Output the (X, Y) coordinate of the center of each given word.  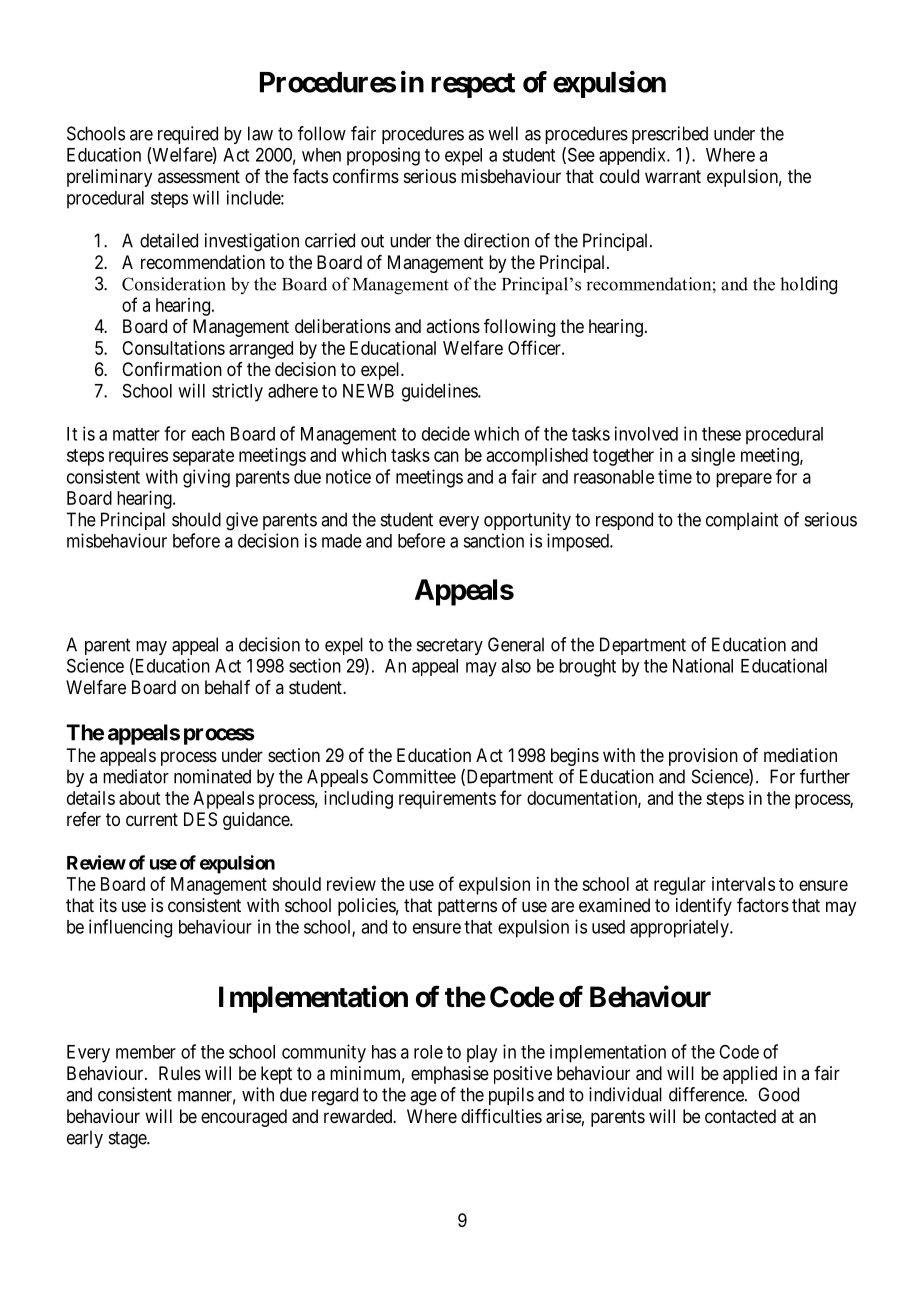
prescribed (670, 135)
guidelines (440, 392)
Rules (180, 1073)
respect (473, 85)
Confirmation (172, 369)
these (721, 434)
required (188, 135)
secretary (450, 646)
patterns (467, 907)
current (152, 819)
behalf (227, 687)
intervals (743, 884)
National (703, 665)
